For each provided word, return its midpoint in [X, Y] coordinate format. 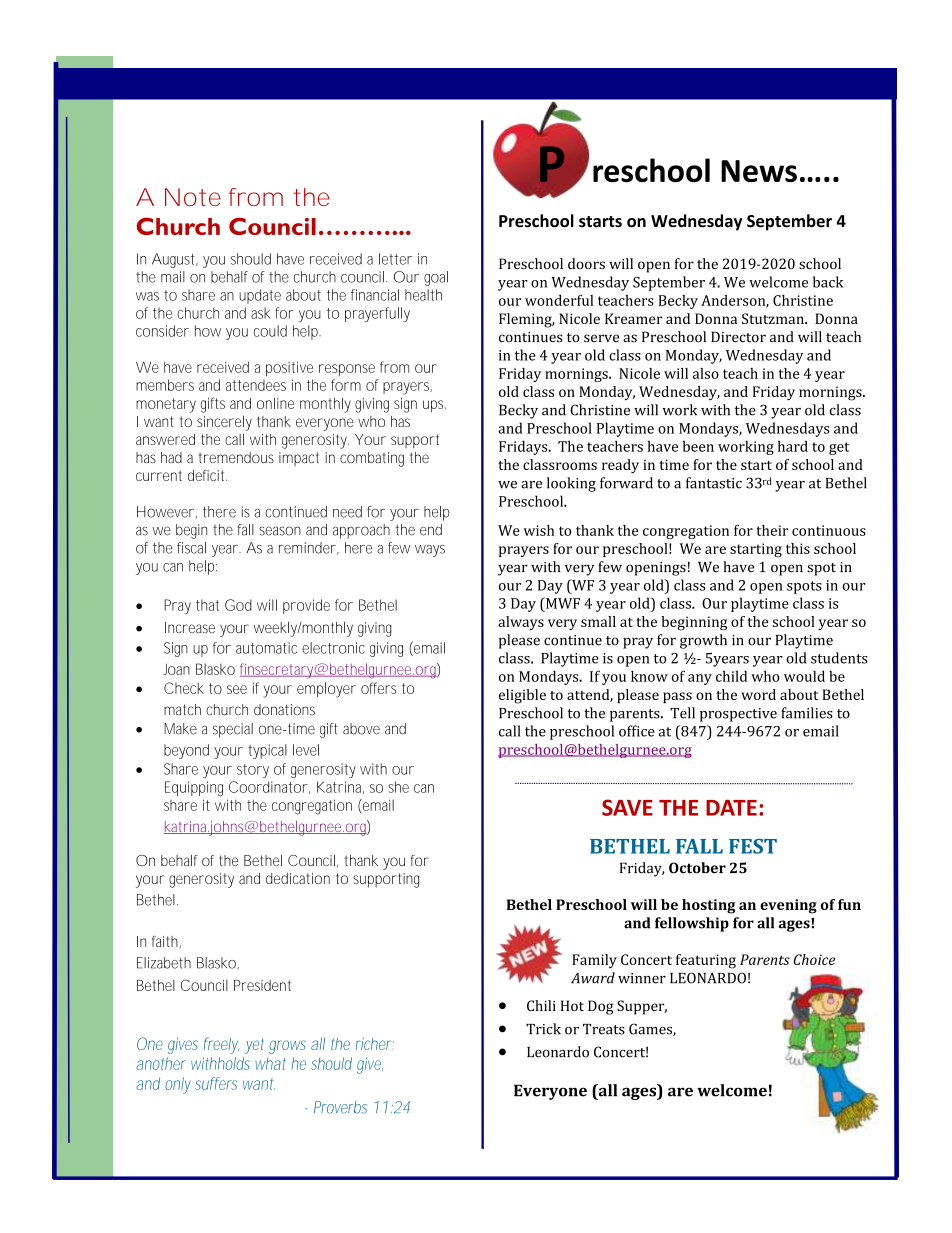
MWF [562, 603]
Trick [543, 1029]
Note [193, 197]
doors [586, 263]
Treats [604, 1029]
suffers [216, 1083]
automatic [266, 648]
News [759, 171]
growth [703, 641]
